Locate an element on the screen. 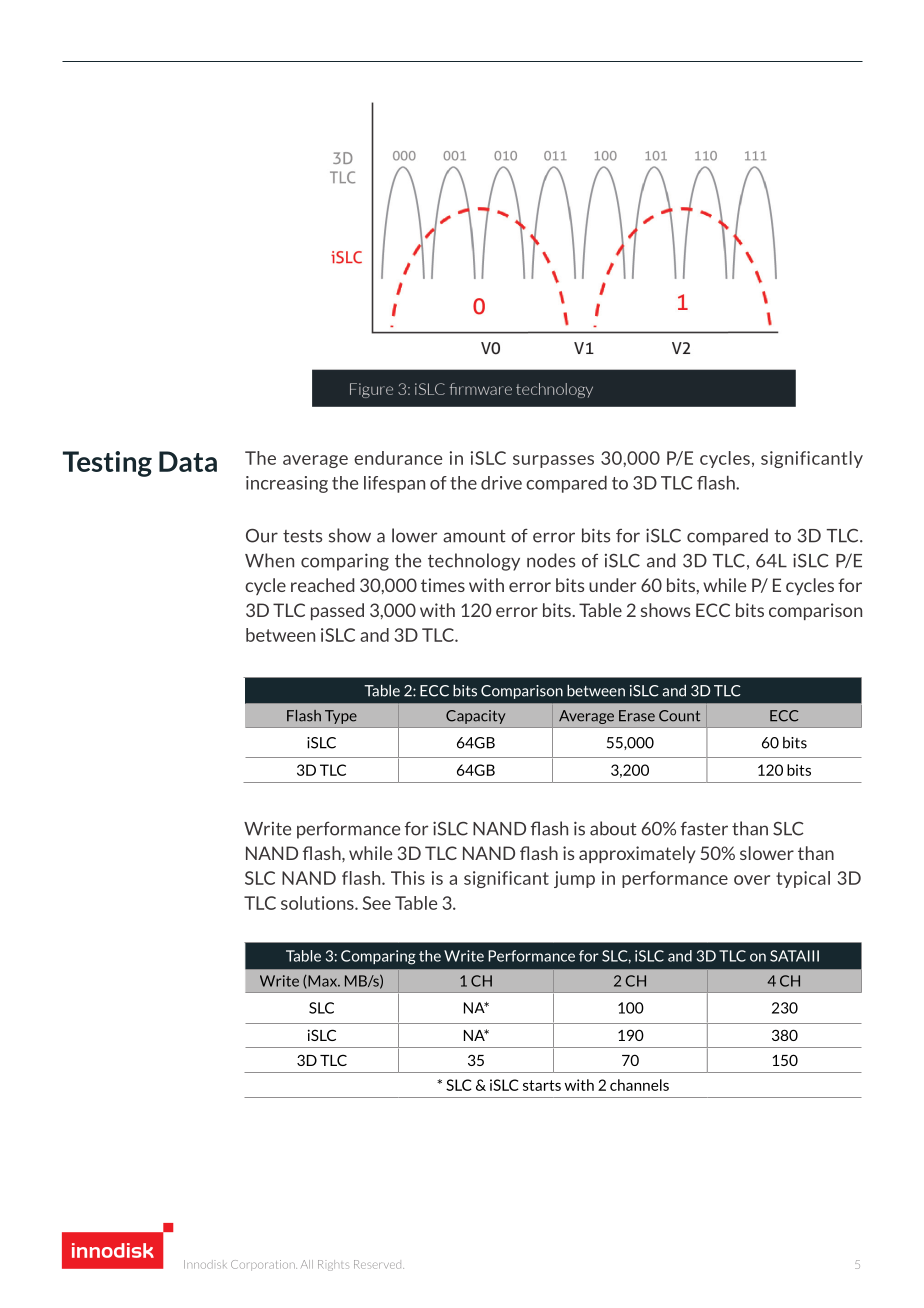 The width and height of the screenshot is (924, 1308). starts is located at coordinates (542, 1085).
